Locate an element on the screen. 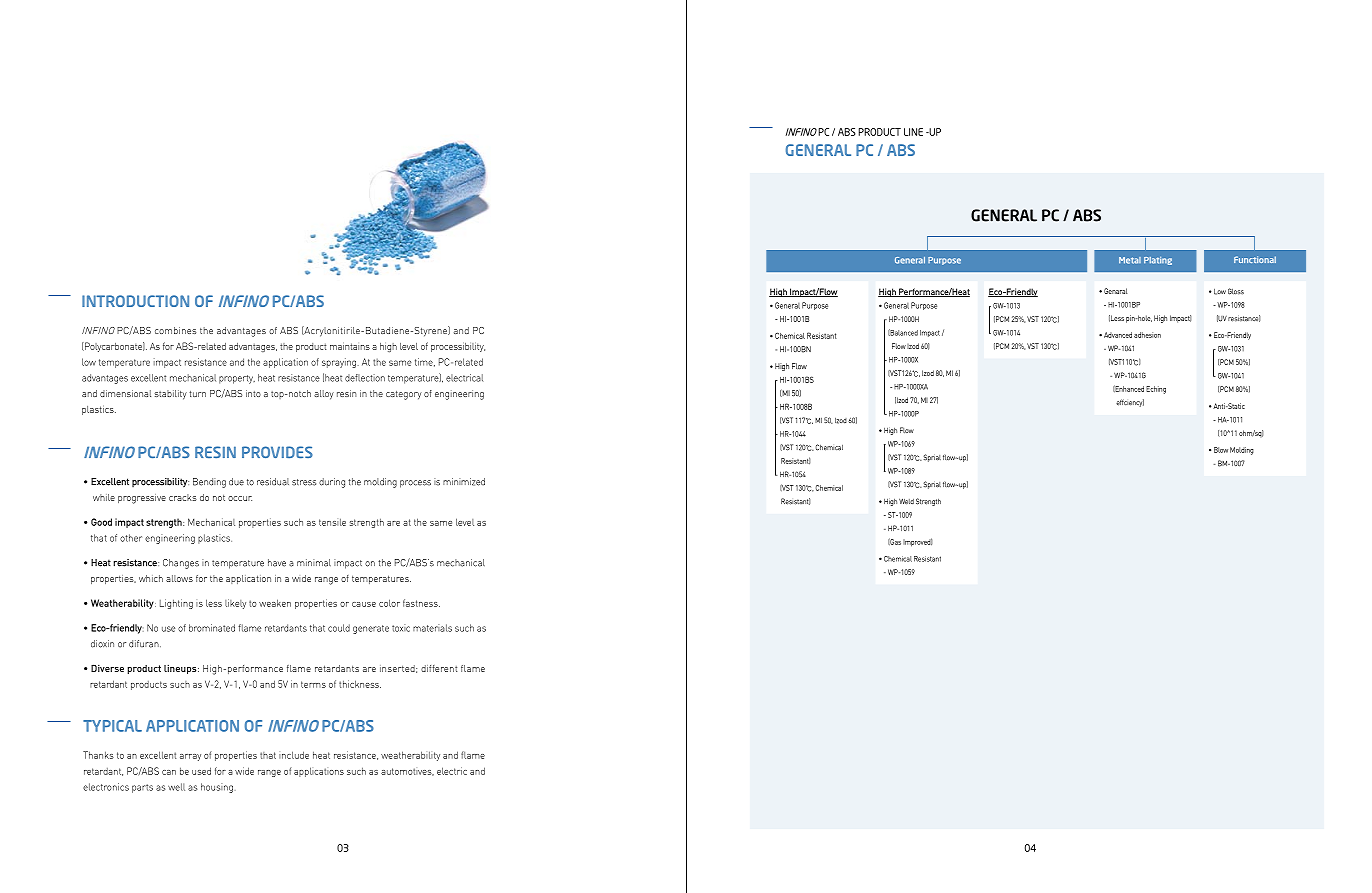  used is located at coordinates (201, 771).
